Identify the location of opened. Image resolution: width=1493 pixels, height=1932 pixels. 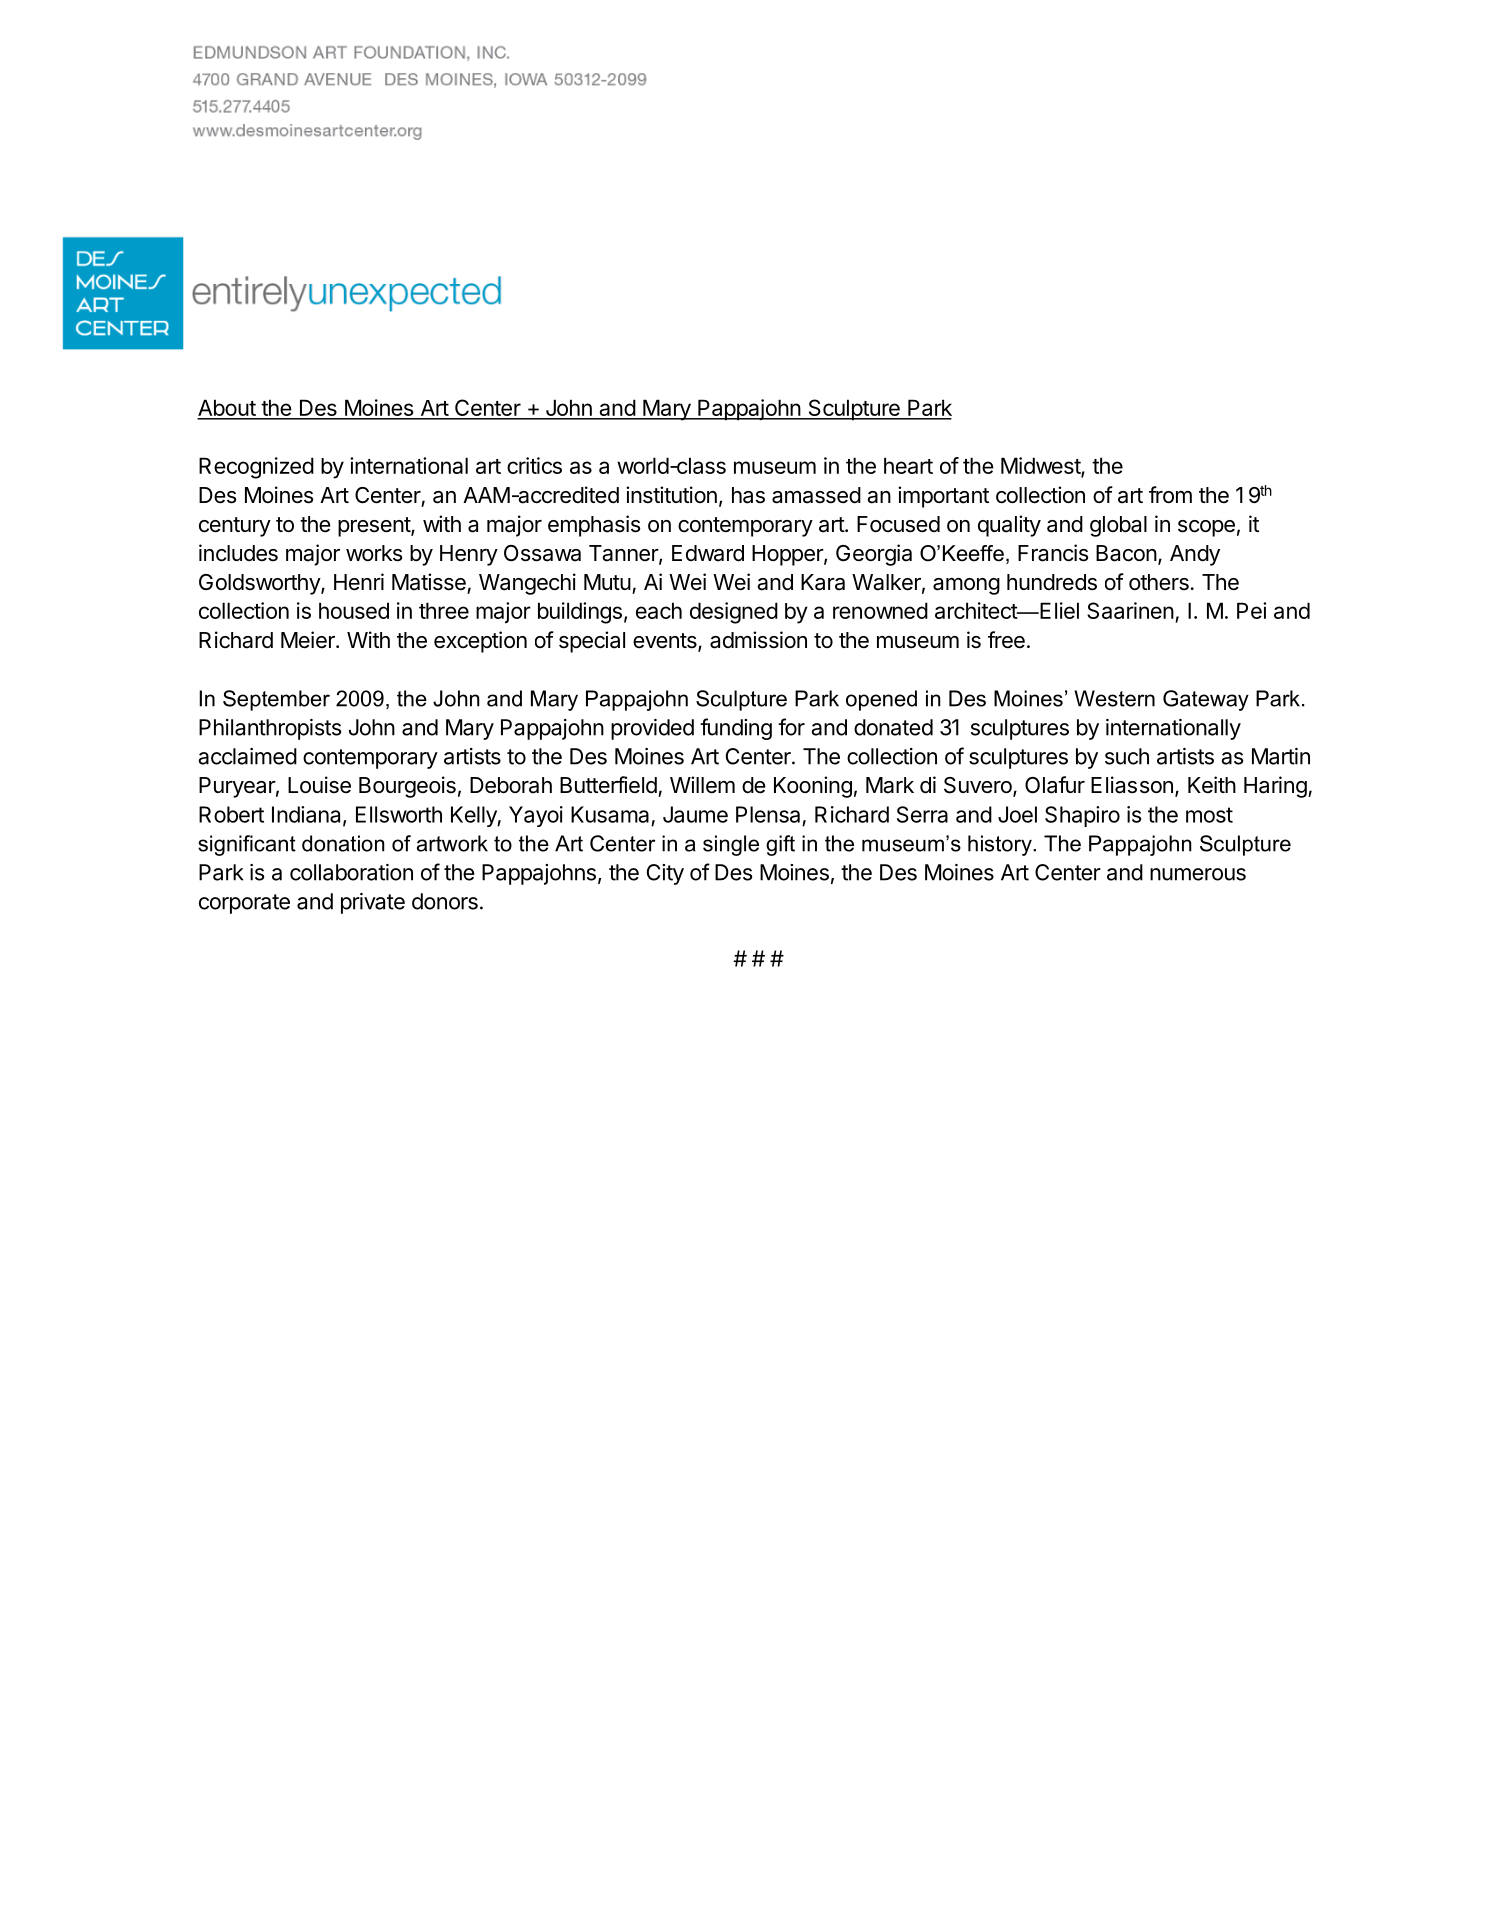
(881, 700).
